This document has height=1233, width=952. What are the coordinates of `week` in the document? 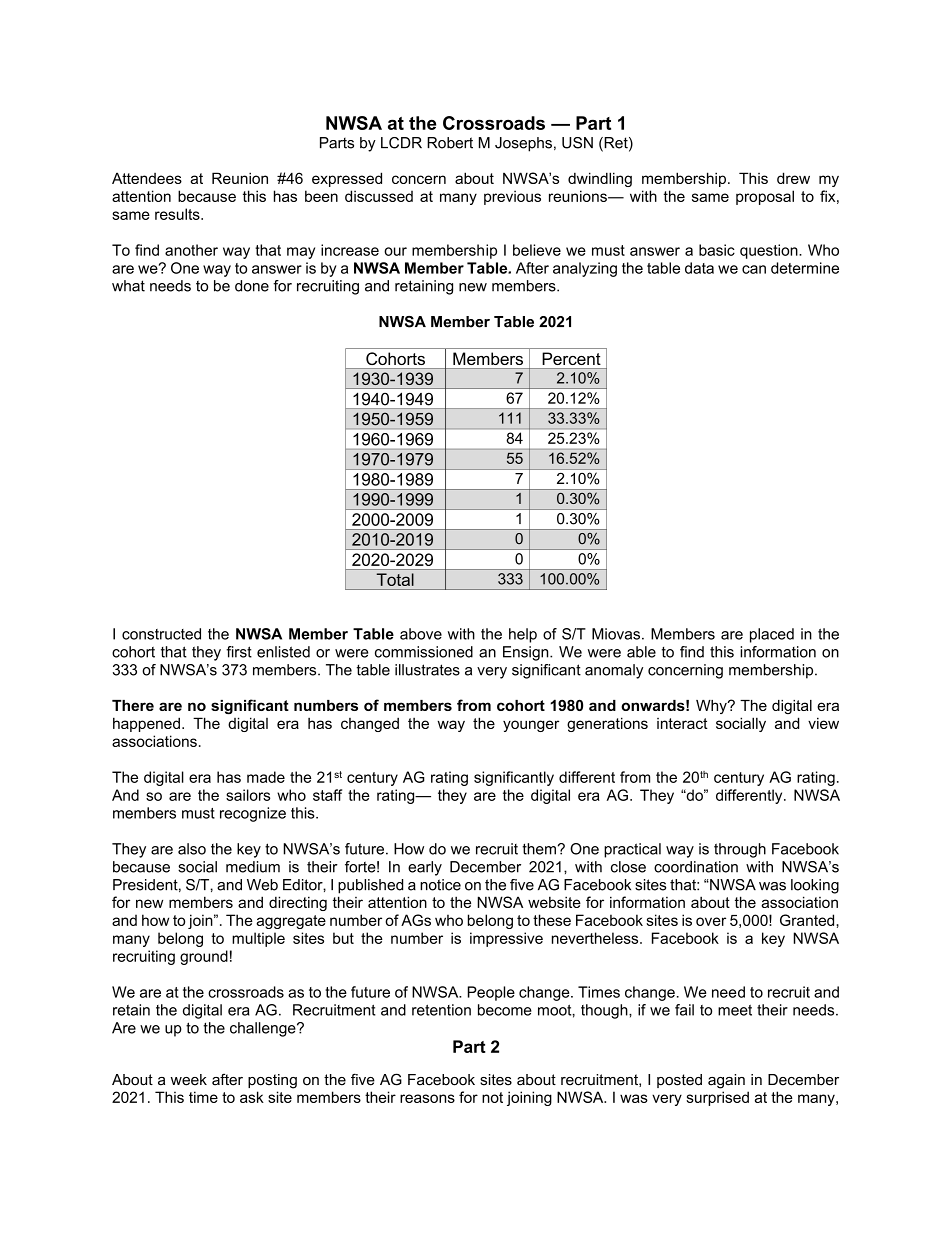 It's located at (189, 1080).
